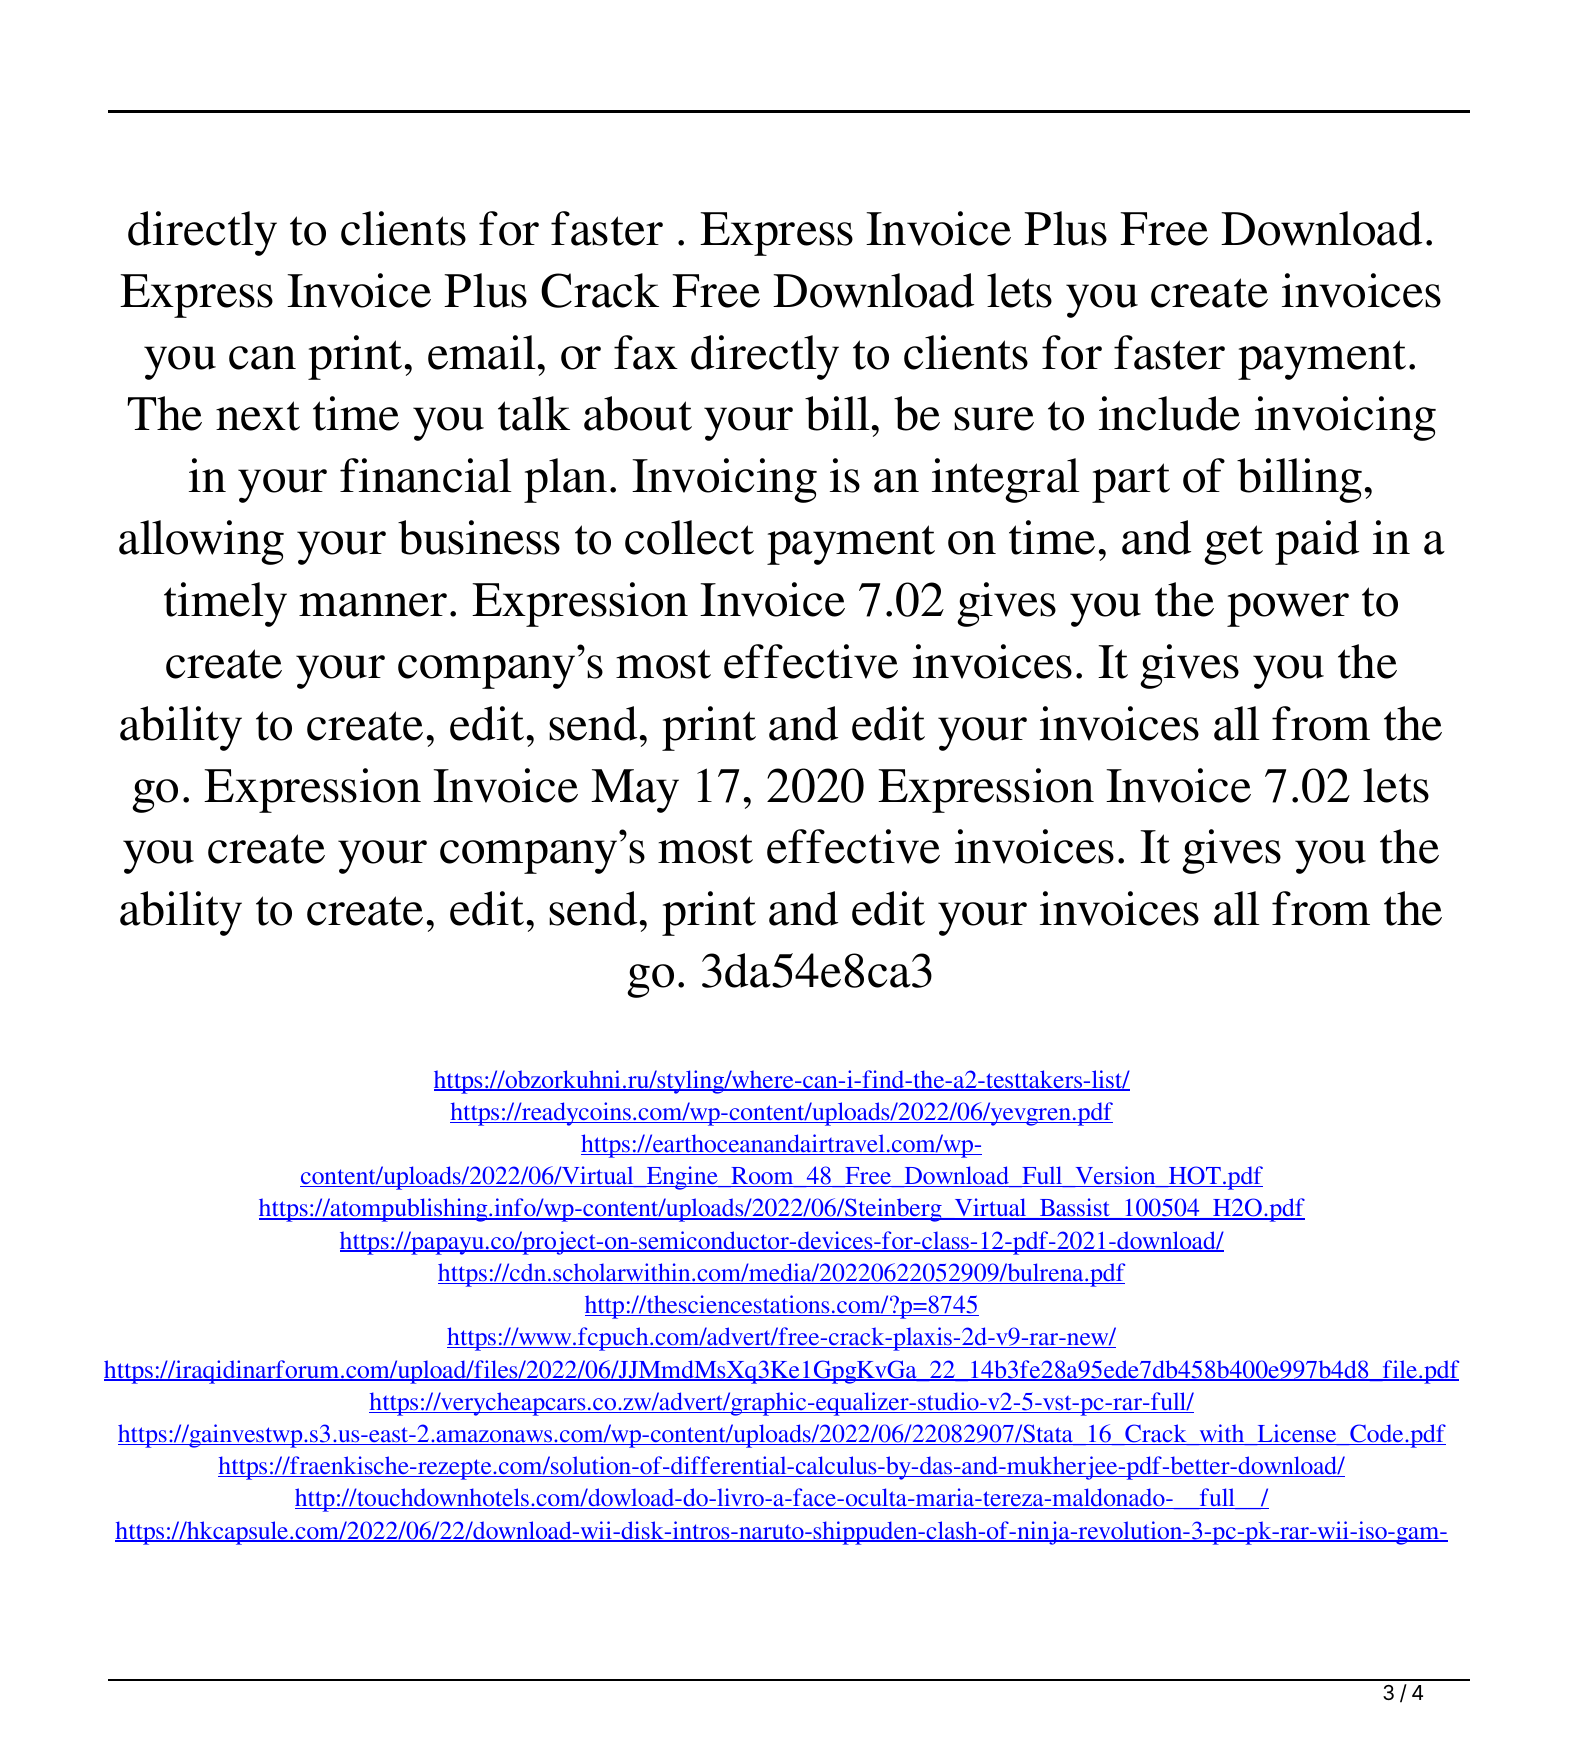 The width and height of the screenshot is (1578, 1753). What do you see at coordinates (1169, 413) in the screenshot?
I see `include` at bounding box center [1169, 413].
